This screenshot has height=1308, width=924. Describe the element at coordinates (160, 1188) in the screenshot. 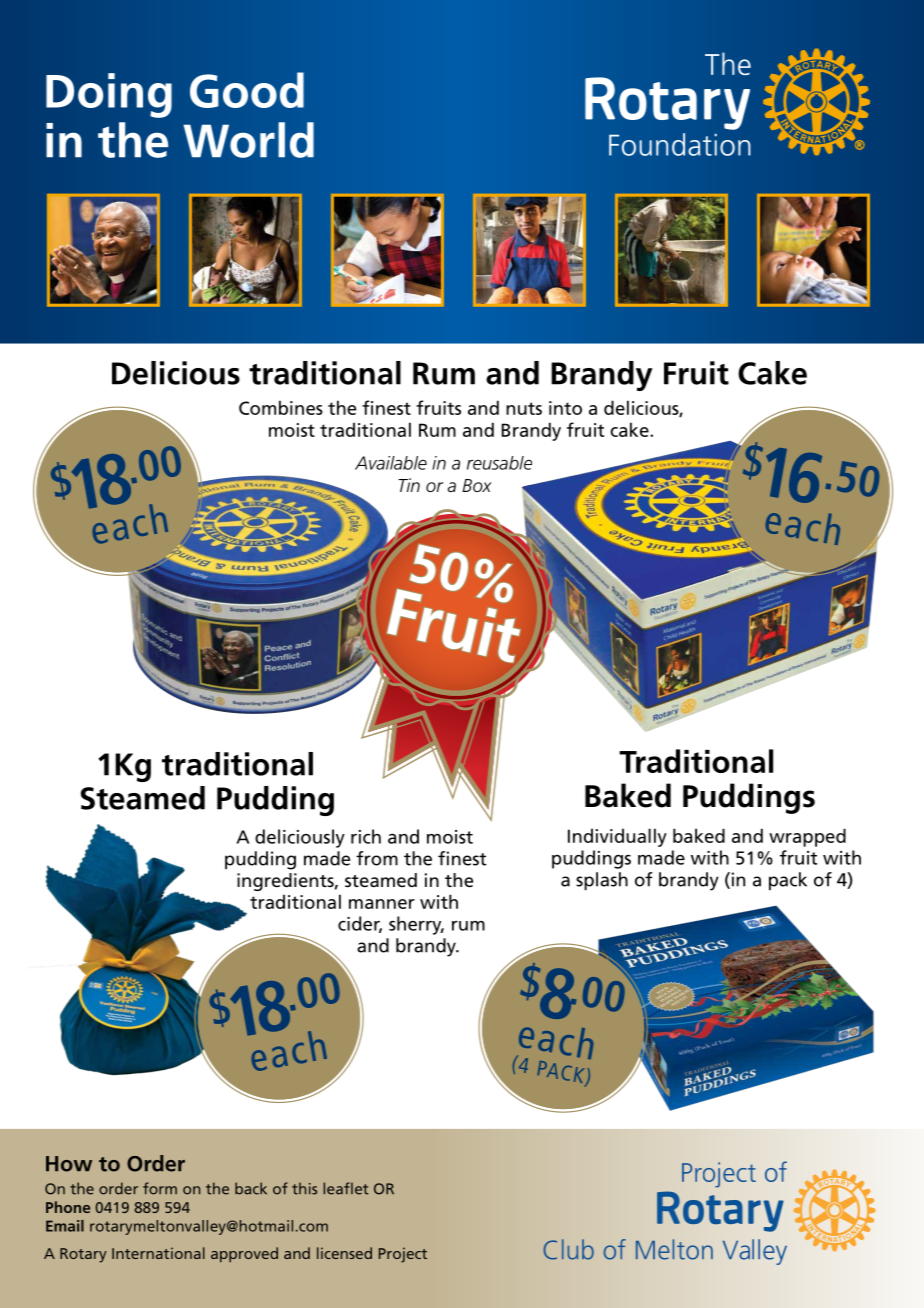

I see `form` at that location.
